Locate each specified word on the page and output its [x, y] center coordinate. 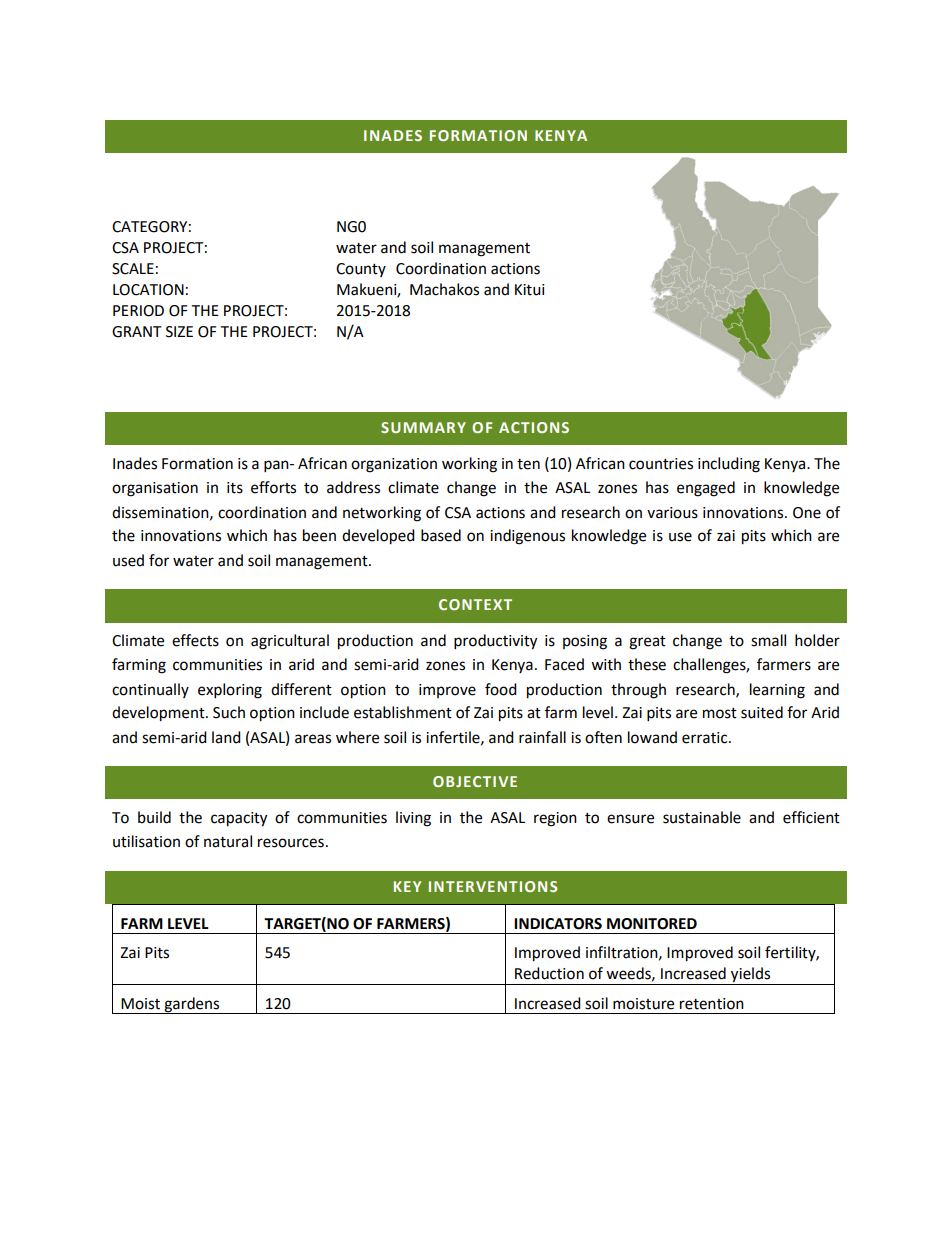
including [729, 465]
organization [394, 465]
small [768, 640]
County [361, 270]
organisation [155, 489]
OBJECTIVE [475, 781]
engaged [706, 489]
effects [195, 640]
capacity [239, 819]
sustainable [702, 817]
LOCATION [148, 290]
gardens [192, 1005]
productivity [495, 642]
